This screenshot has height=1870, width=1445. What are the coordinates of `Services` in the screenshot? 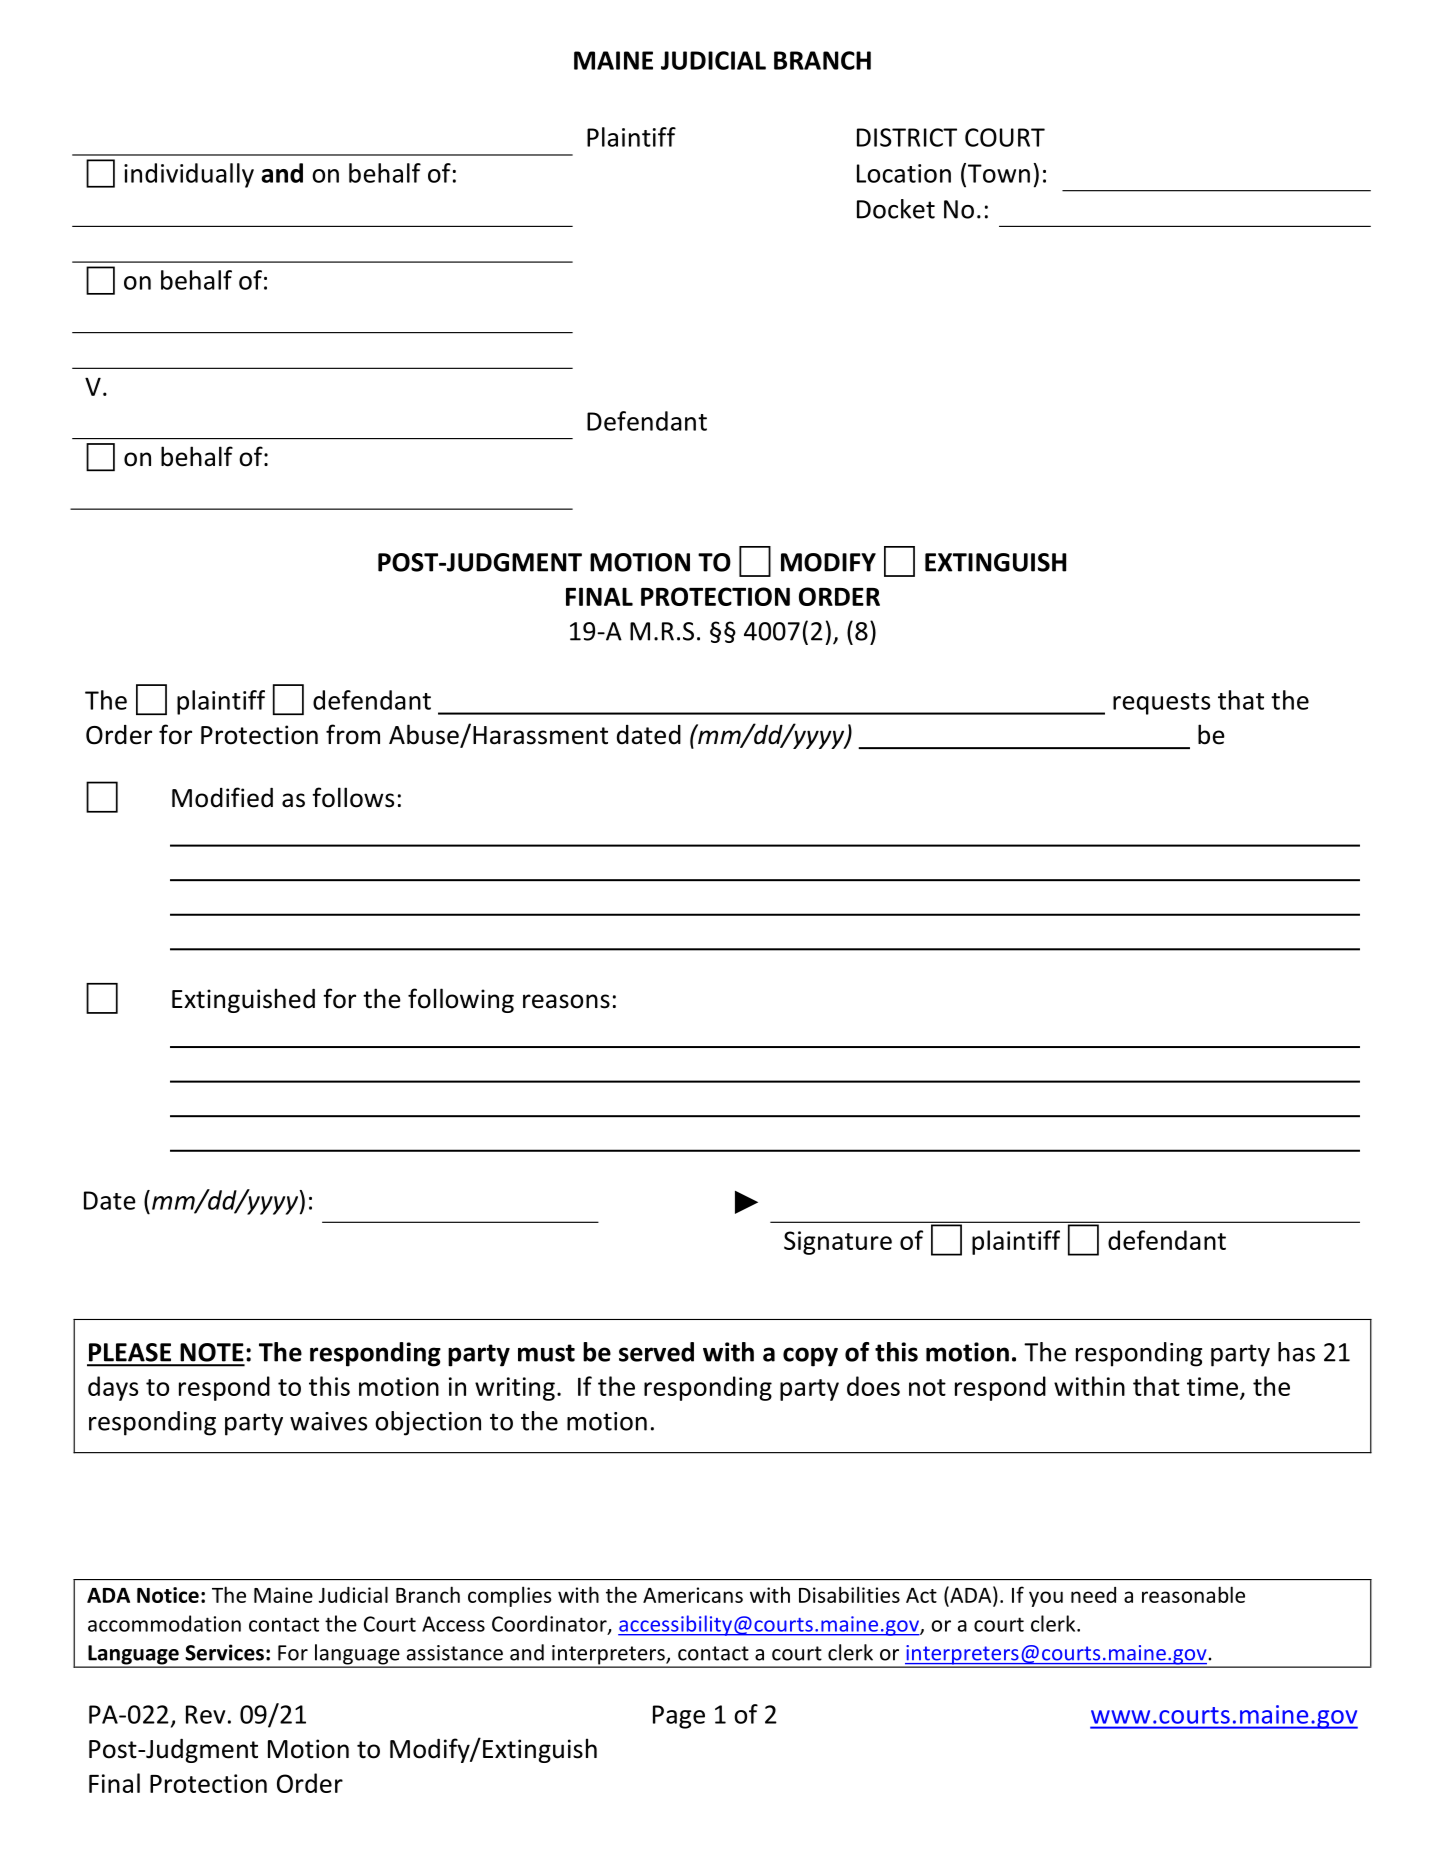 It's located at (224, 1652).
